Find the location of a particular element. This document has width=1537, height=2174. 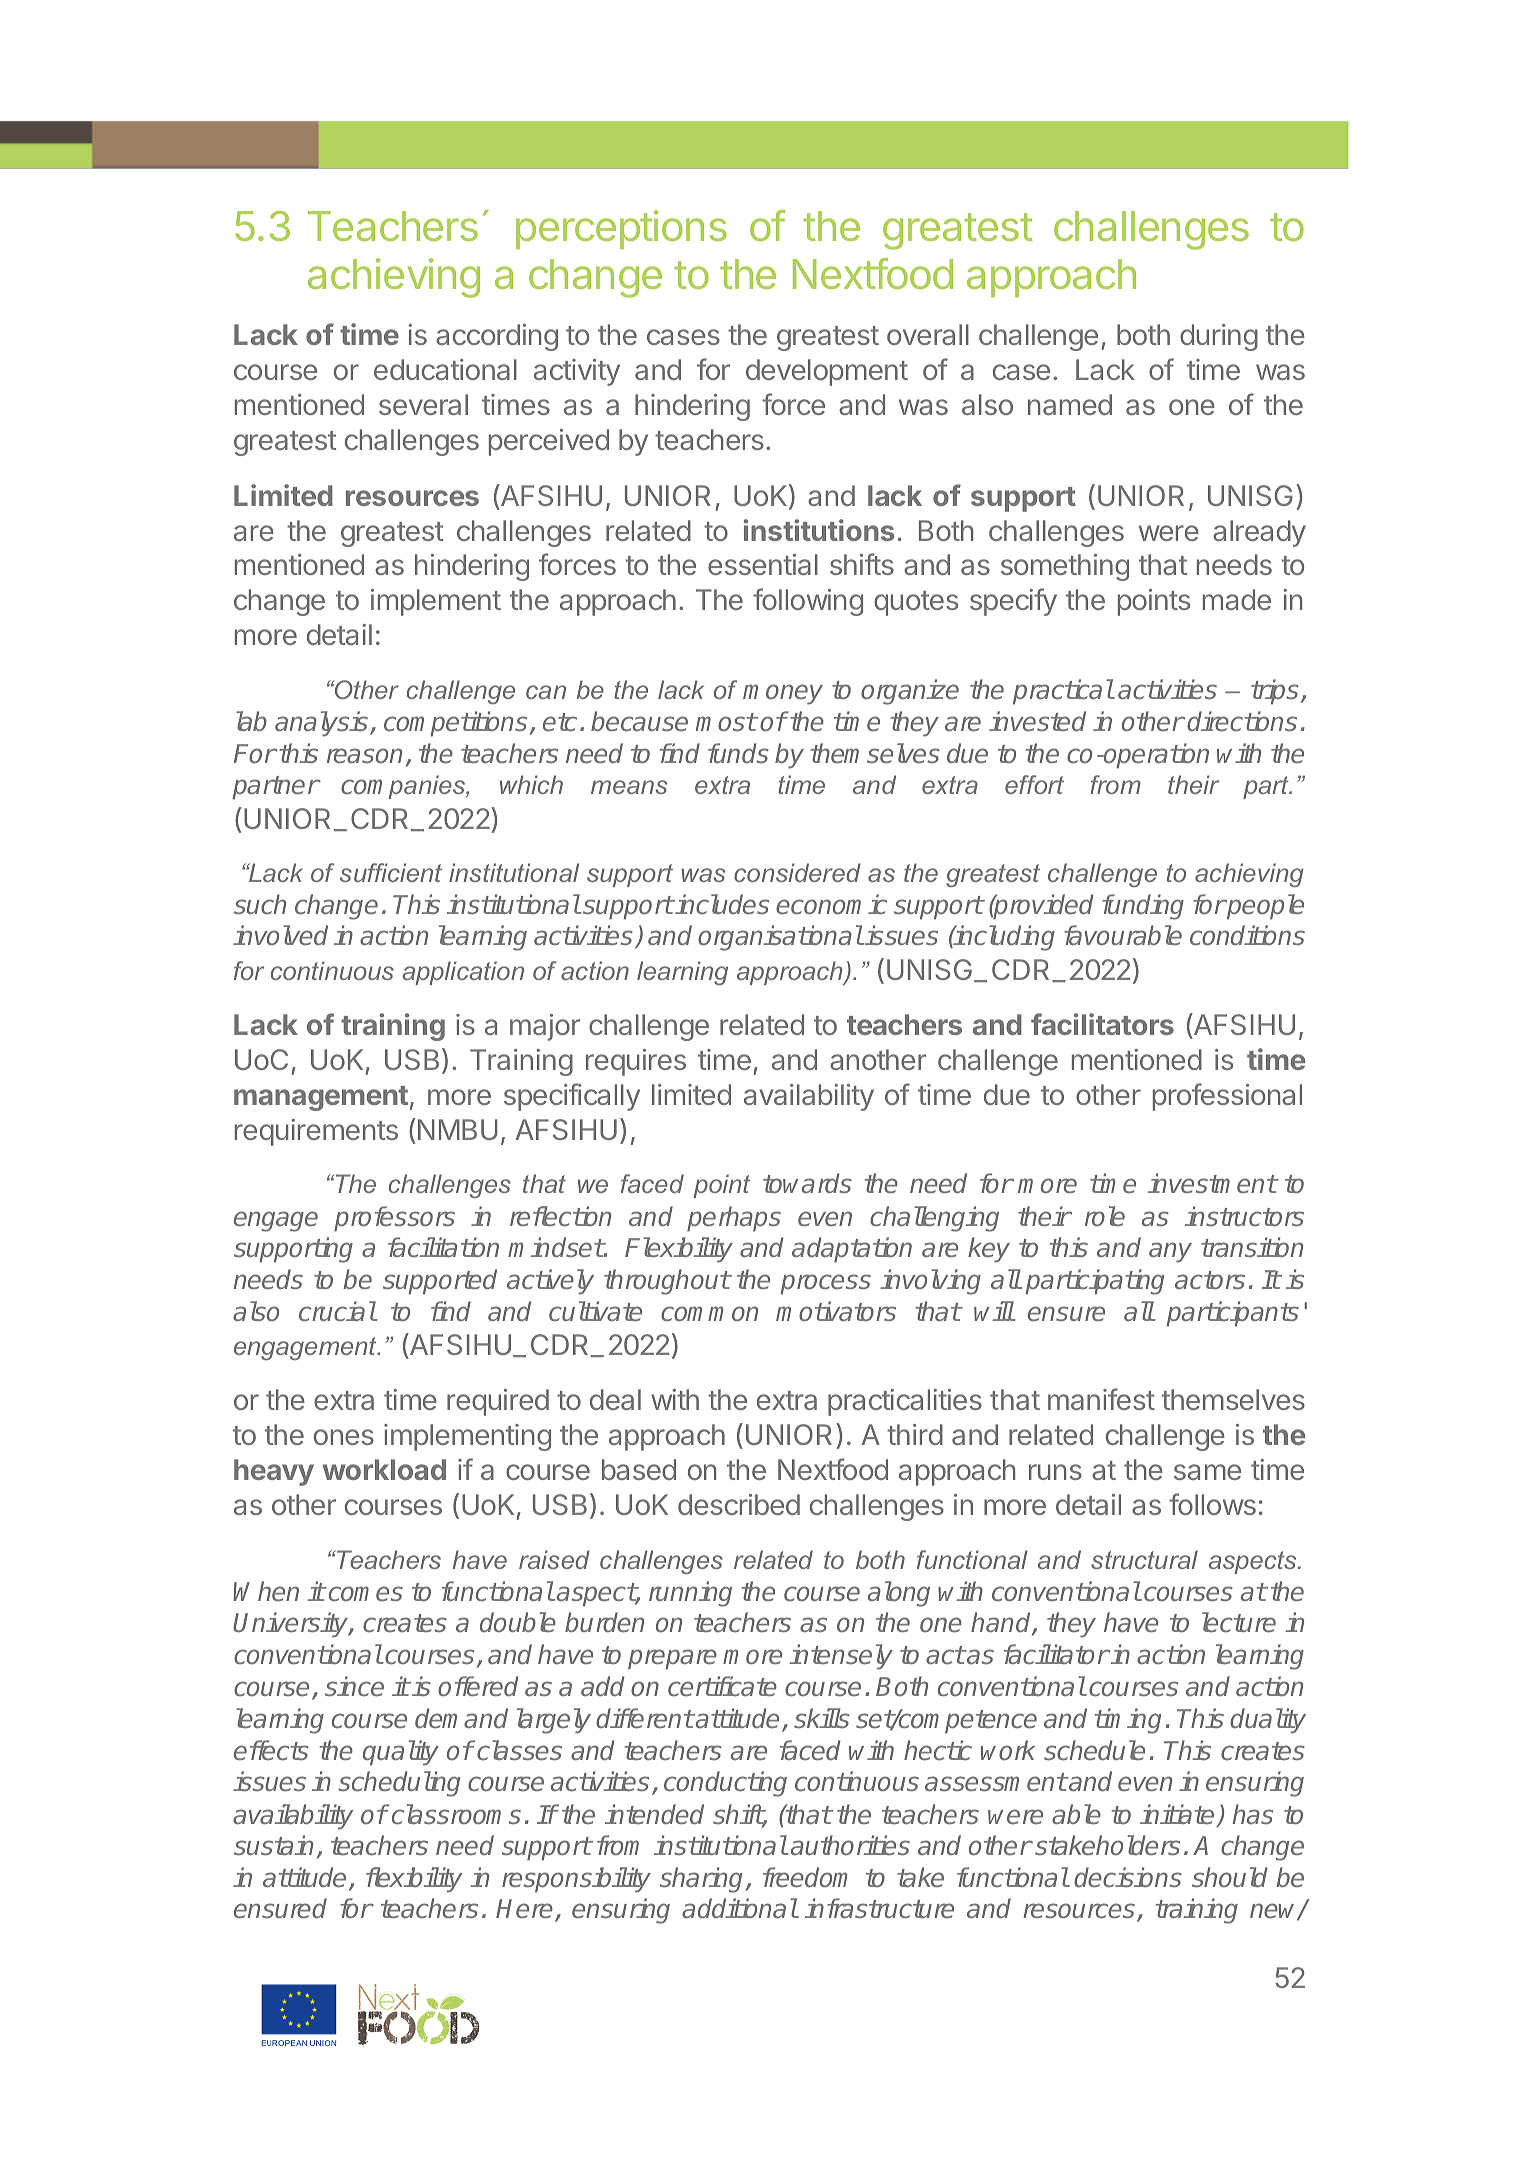

development is located at coordinates (827, 372).
